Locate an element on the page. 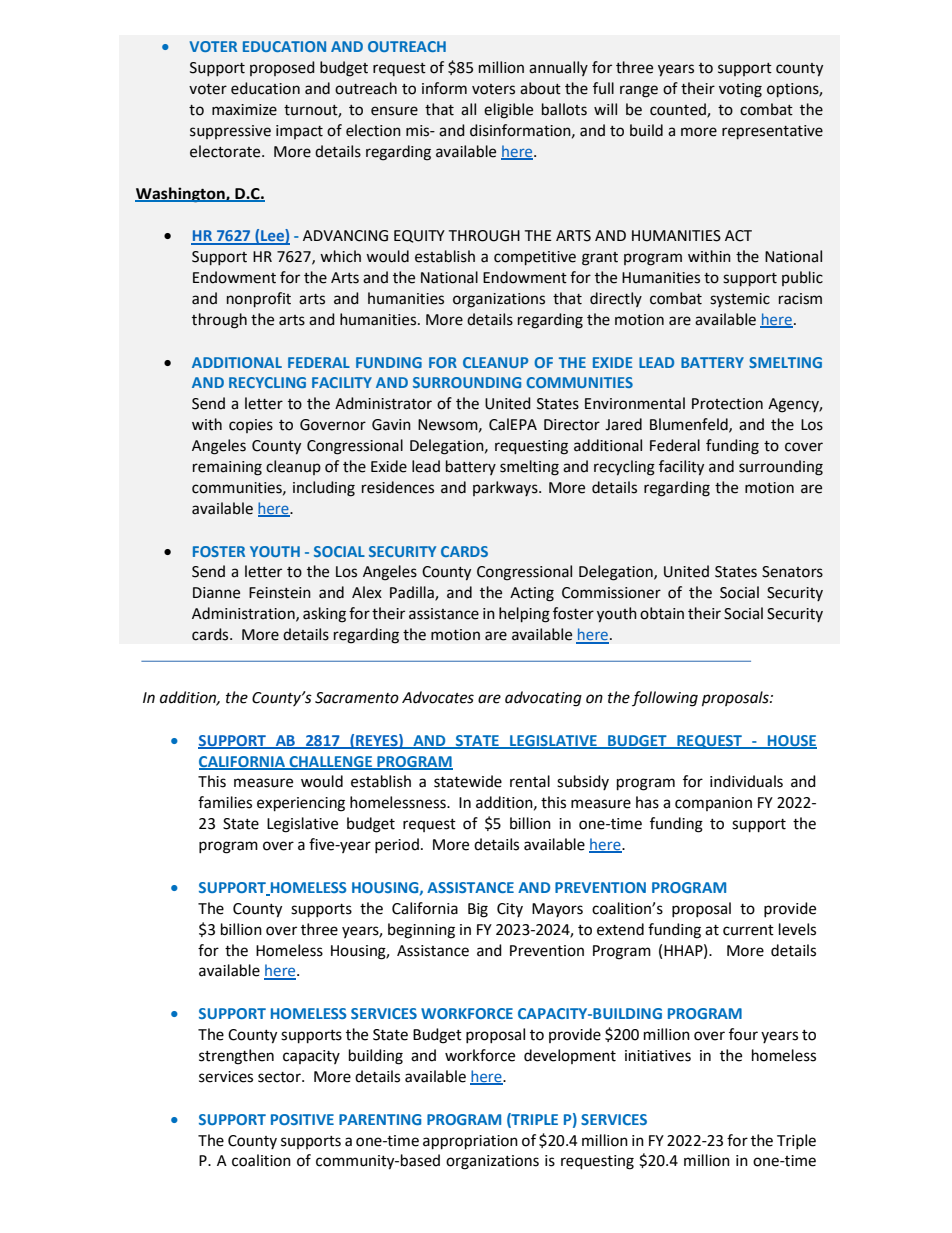 This document has height=1233, width=952. nonprofit is located at coordinates (259, 299).
